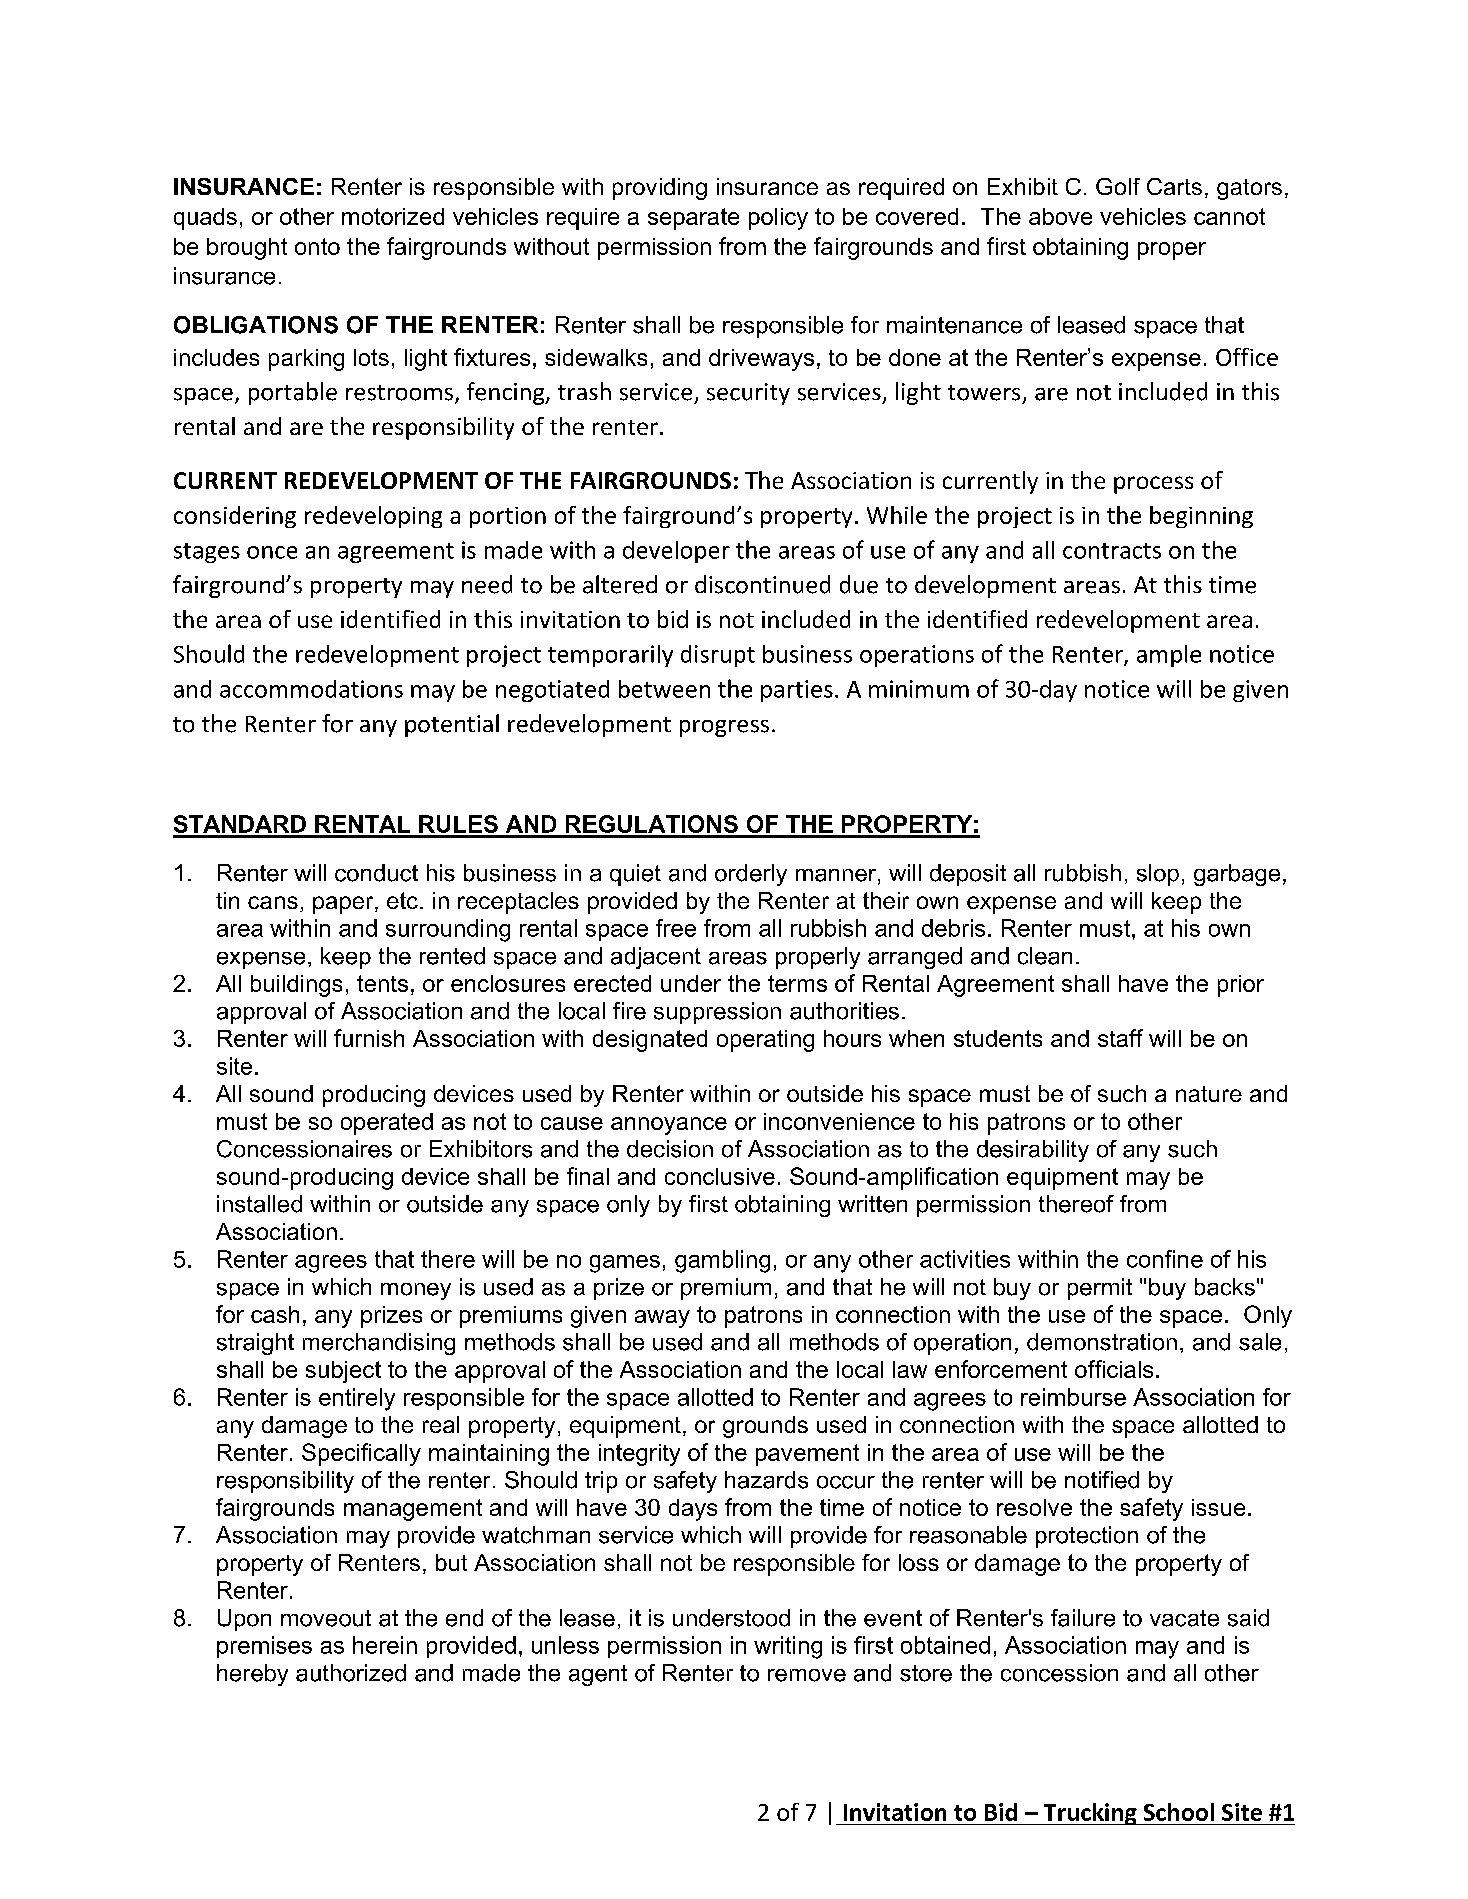  I want to click on buildings, so click(296, 986).
